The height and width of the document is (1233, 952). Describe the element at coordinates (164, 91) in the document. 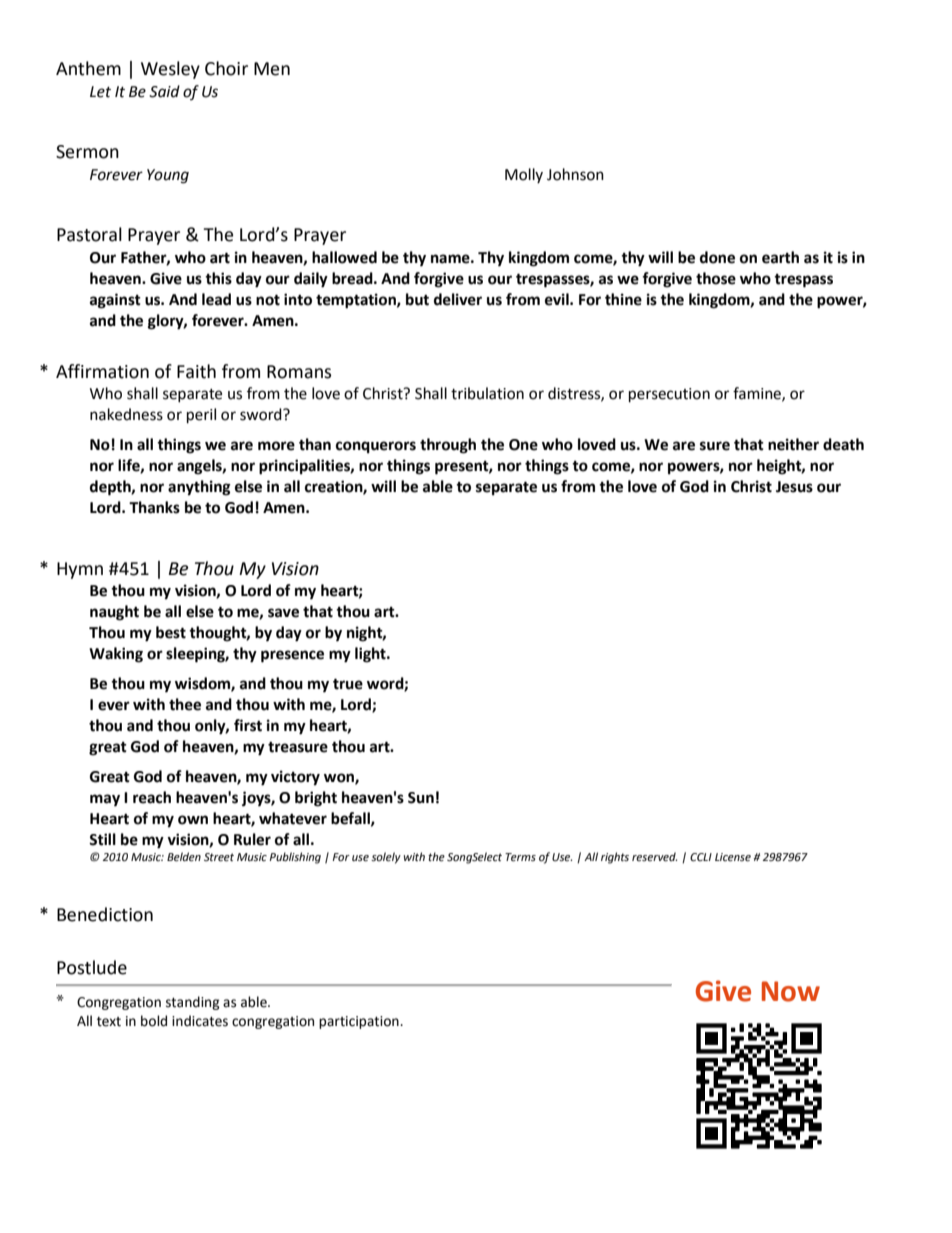

I see `Said` at that location.
